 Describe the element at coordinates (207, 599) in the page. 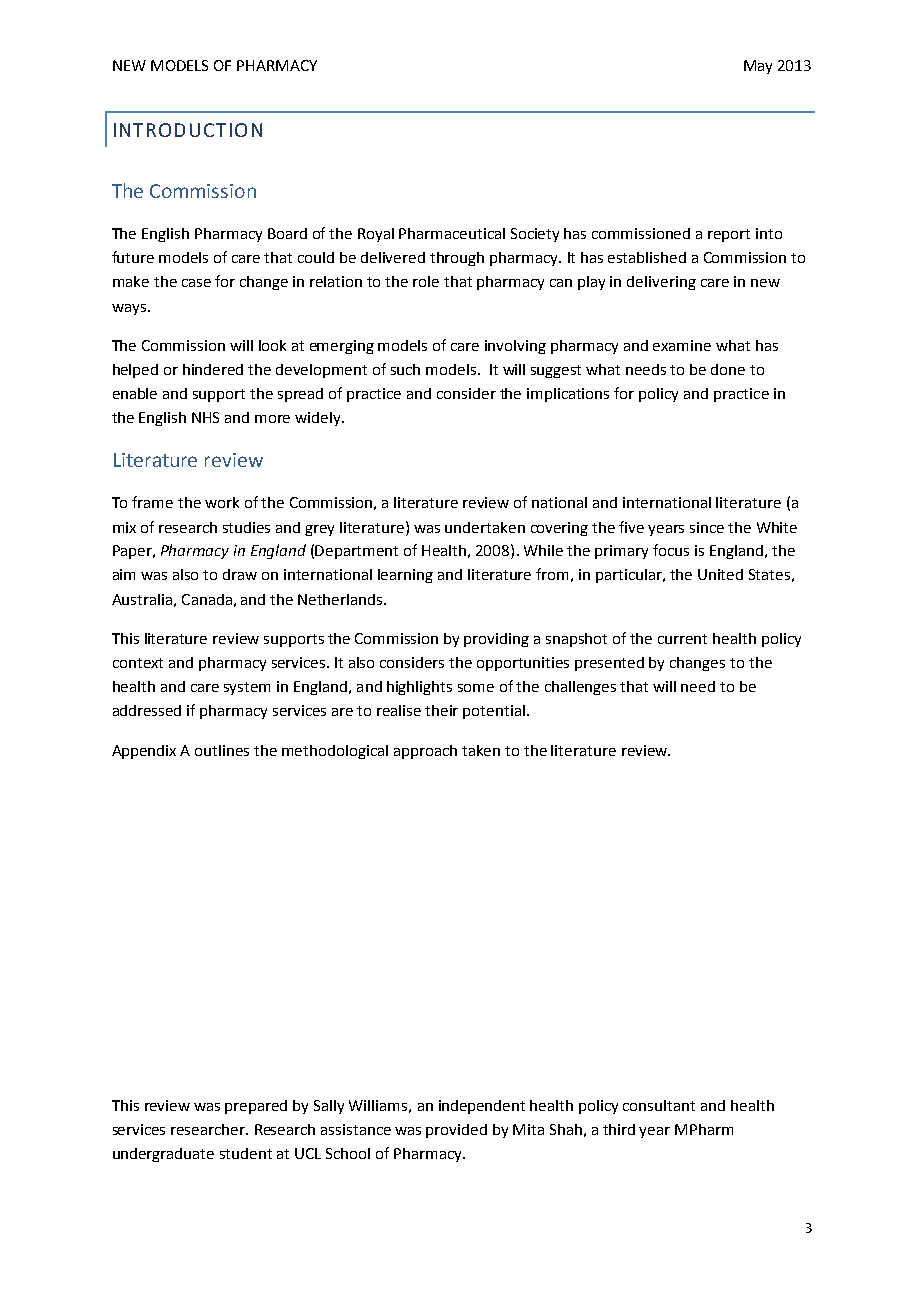

I see `Canada` at that location.
